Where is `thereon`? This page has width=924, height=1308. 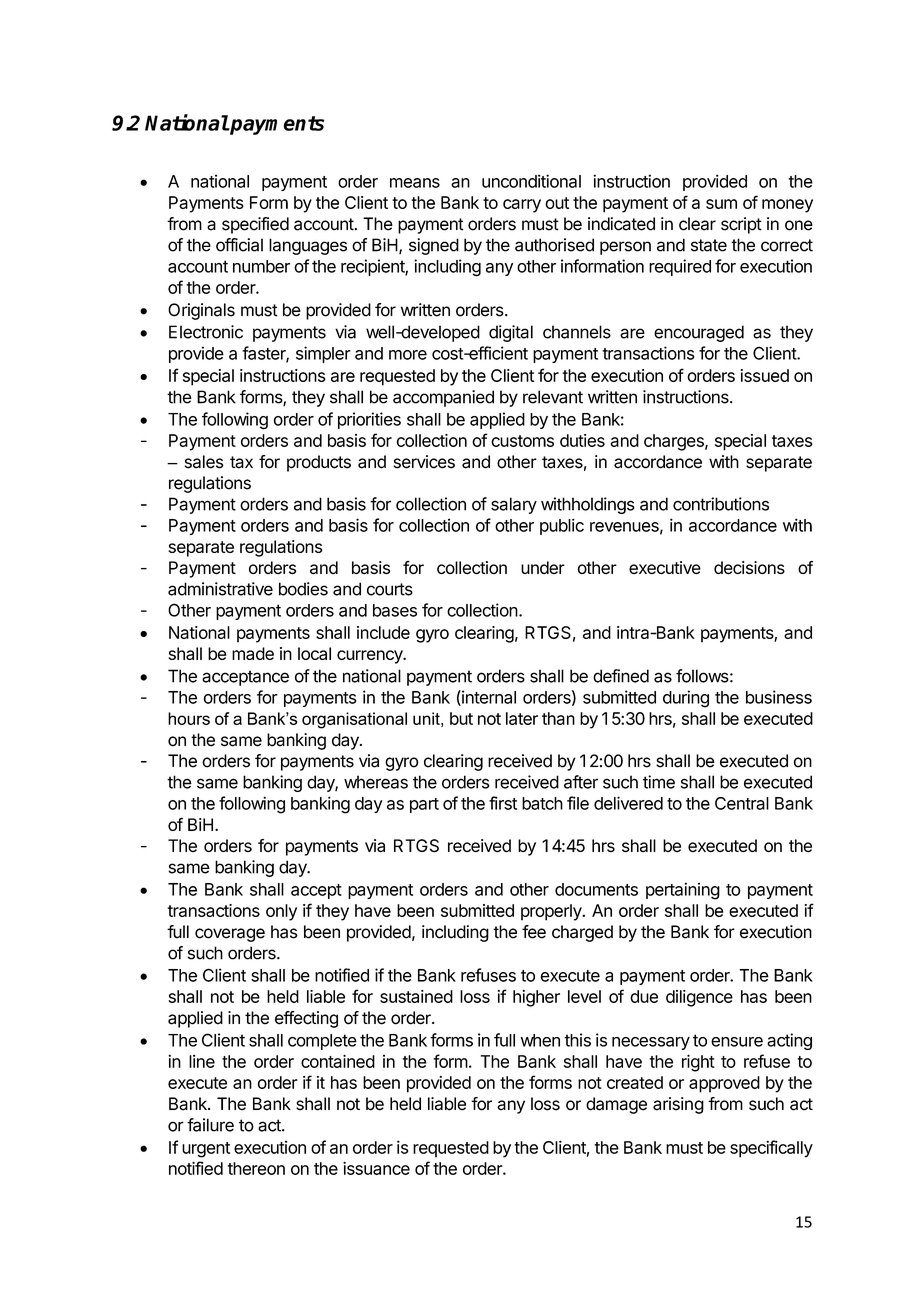
thereon is located at coordinates (256, 1168).
